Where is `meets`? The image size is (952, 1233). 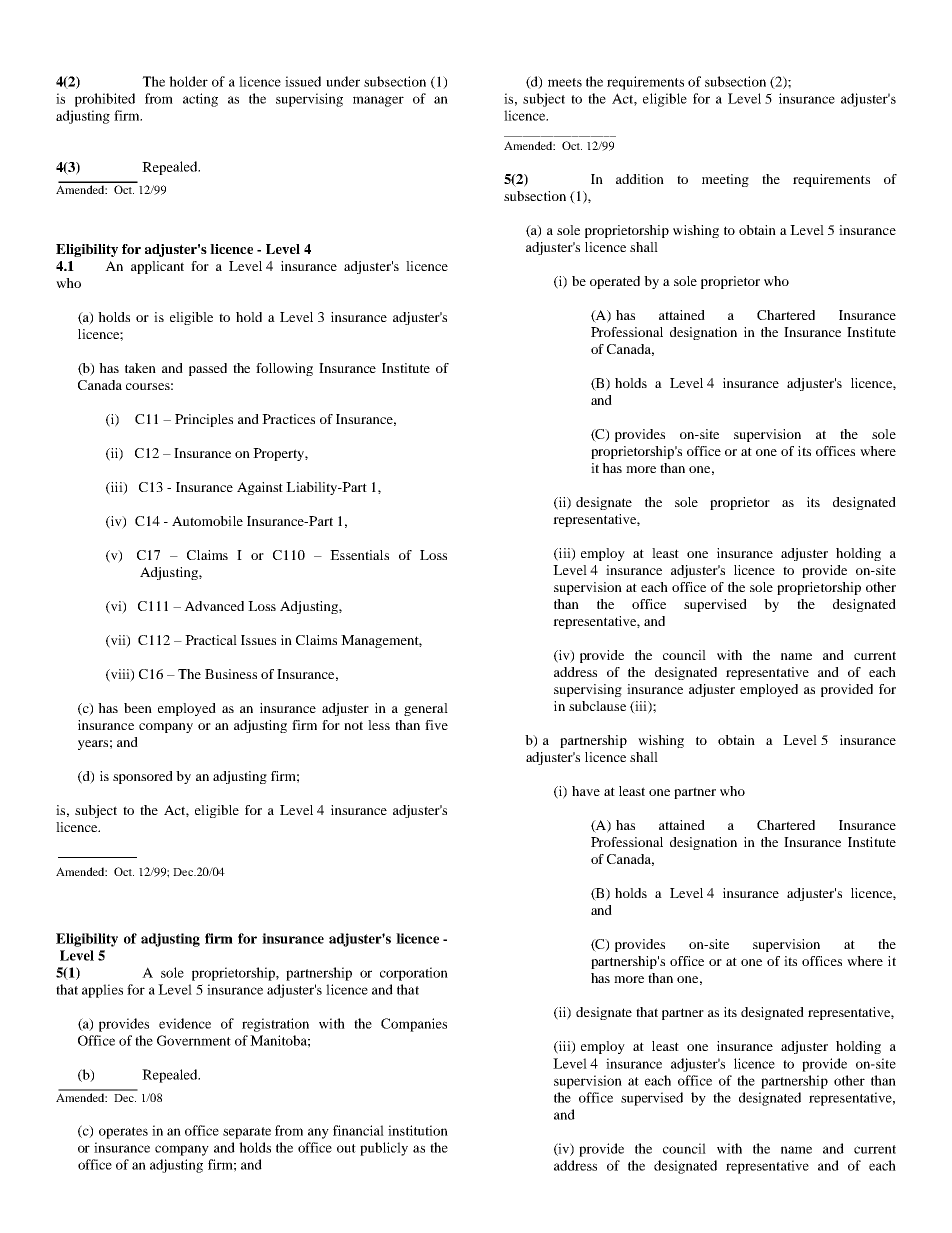
meets is located at coordinates (565, 82).
